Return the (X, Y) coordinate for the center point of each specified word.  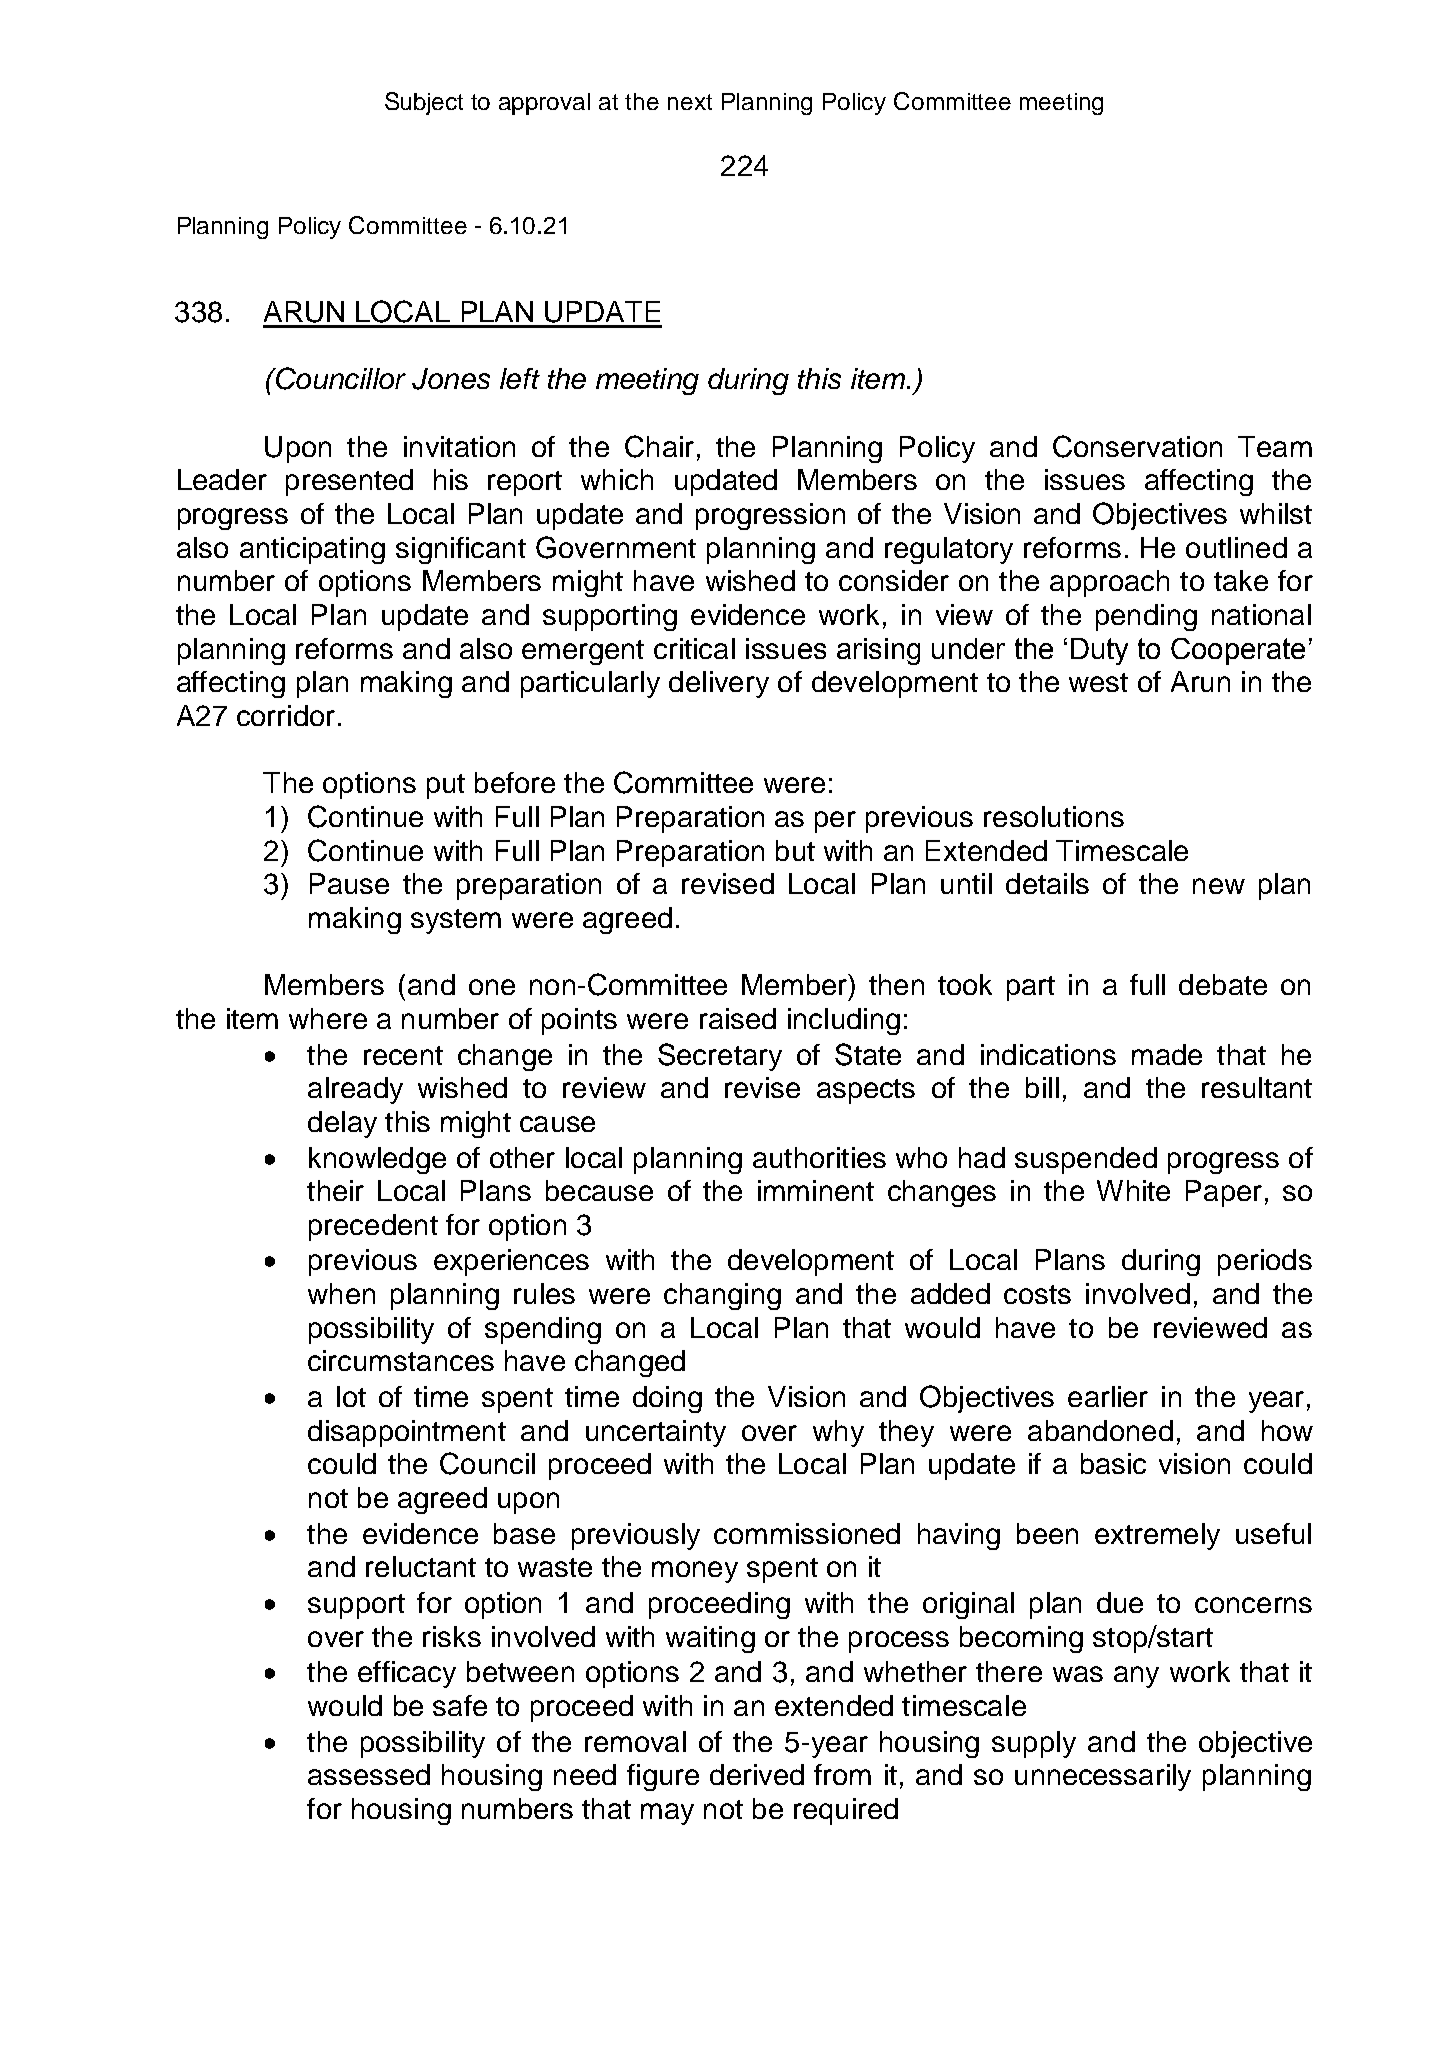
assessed (369, 1774)
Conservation (1137, 446)
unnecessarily (1103, 1777)
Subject (424, 103)
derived (757, 1774)
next (690, 102)
